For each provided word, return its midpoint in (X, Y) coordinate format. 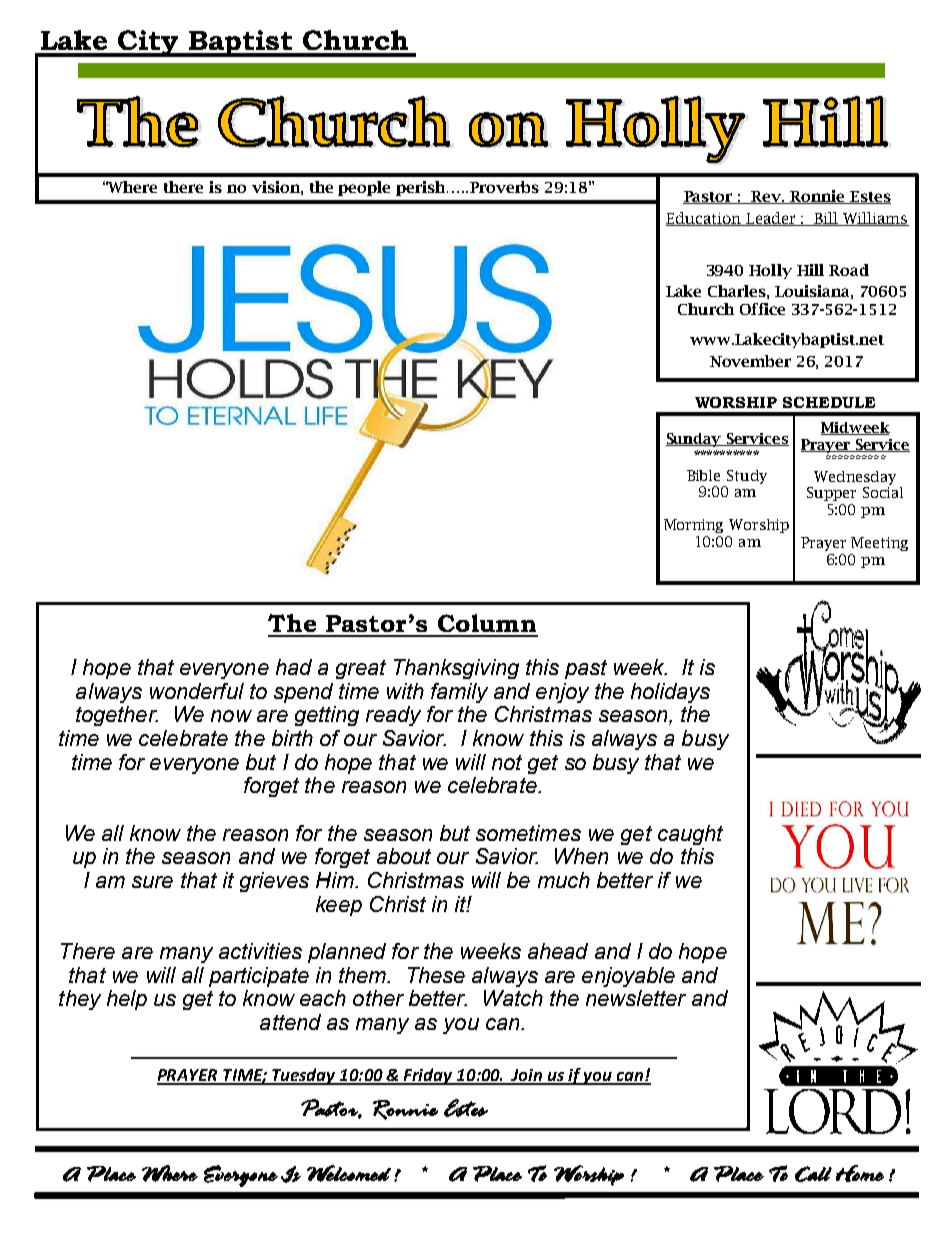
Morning (693, 526)
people (364, 188)
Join (527, 1076)
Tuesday (304, 1076)
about (404, 856)
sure (152, 882)
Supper (831, 494)
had (294, 667)
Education (705, 219)
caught (690, 835)
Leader (771, 219)
